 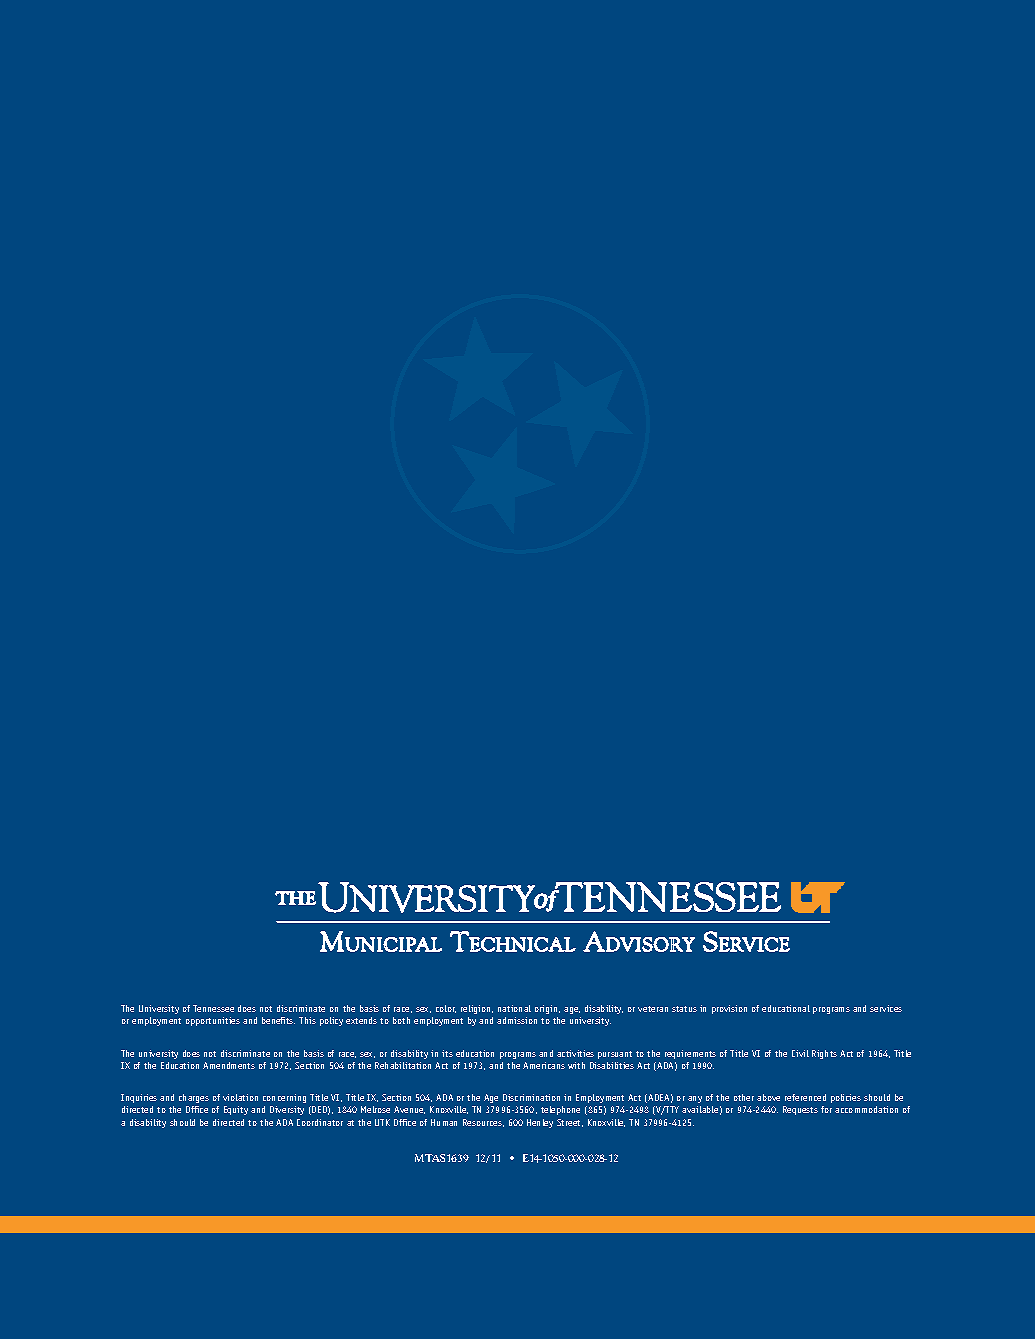 What do you see at coordinates (240, 1097) in the image?
I see `violation` at bounding box center [240, 1097].
